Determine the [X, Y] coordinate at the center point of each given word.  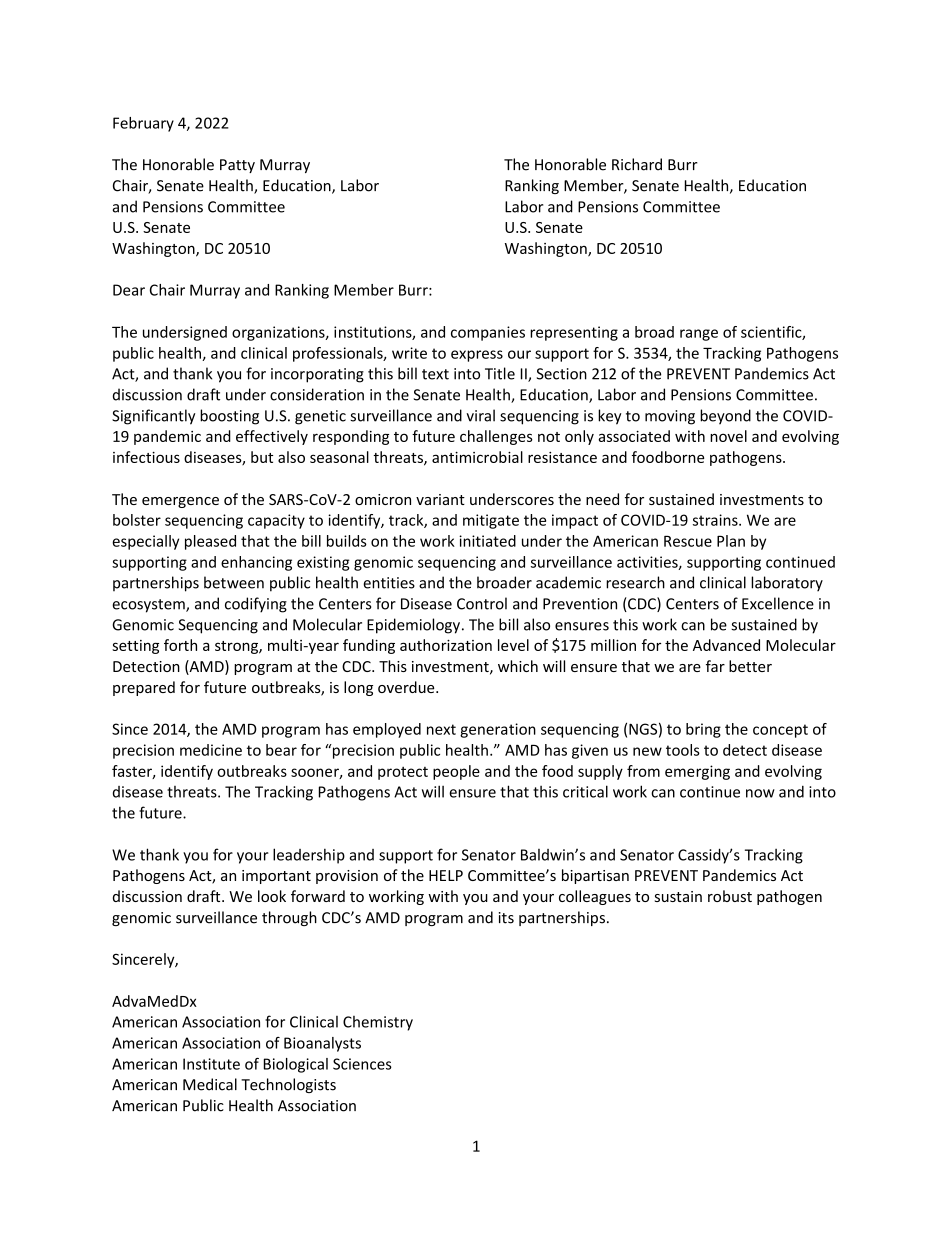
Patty [237, 166]
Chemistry [378, 1023]
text [435, 374]
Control [482, 603]
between [234, 582]
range [699, 335]
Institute [211, 1064]
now [760, 793]
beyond [725, 417]
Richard [637, 164]
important [276, 877]
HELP [446, 875]
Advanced [726, 645]
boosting [229, 417]
